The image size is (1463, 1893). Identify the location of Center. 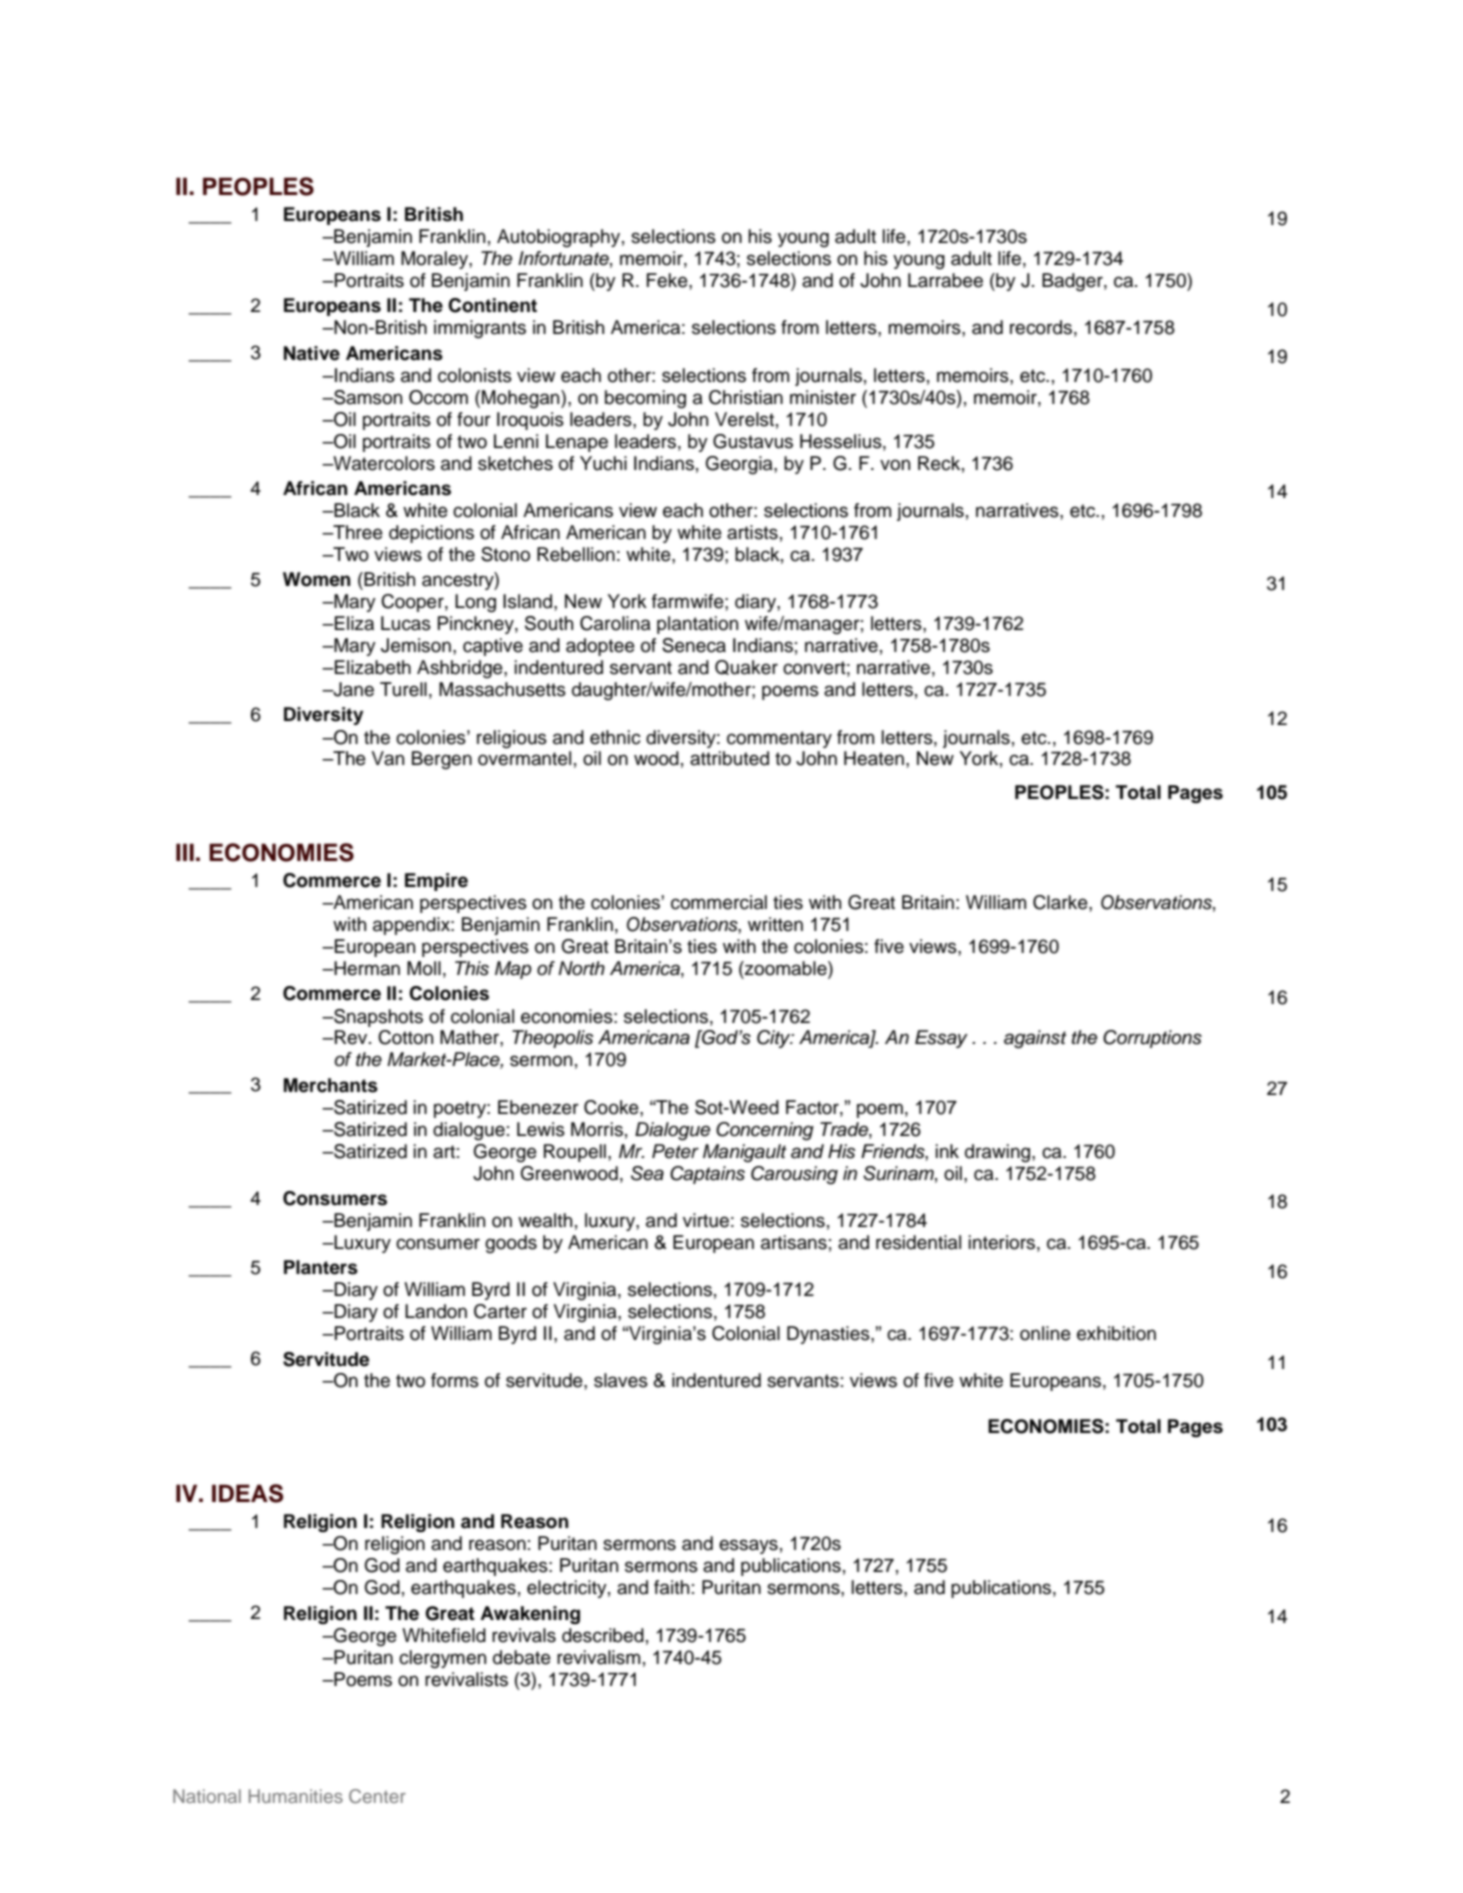
(377, 1796).
